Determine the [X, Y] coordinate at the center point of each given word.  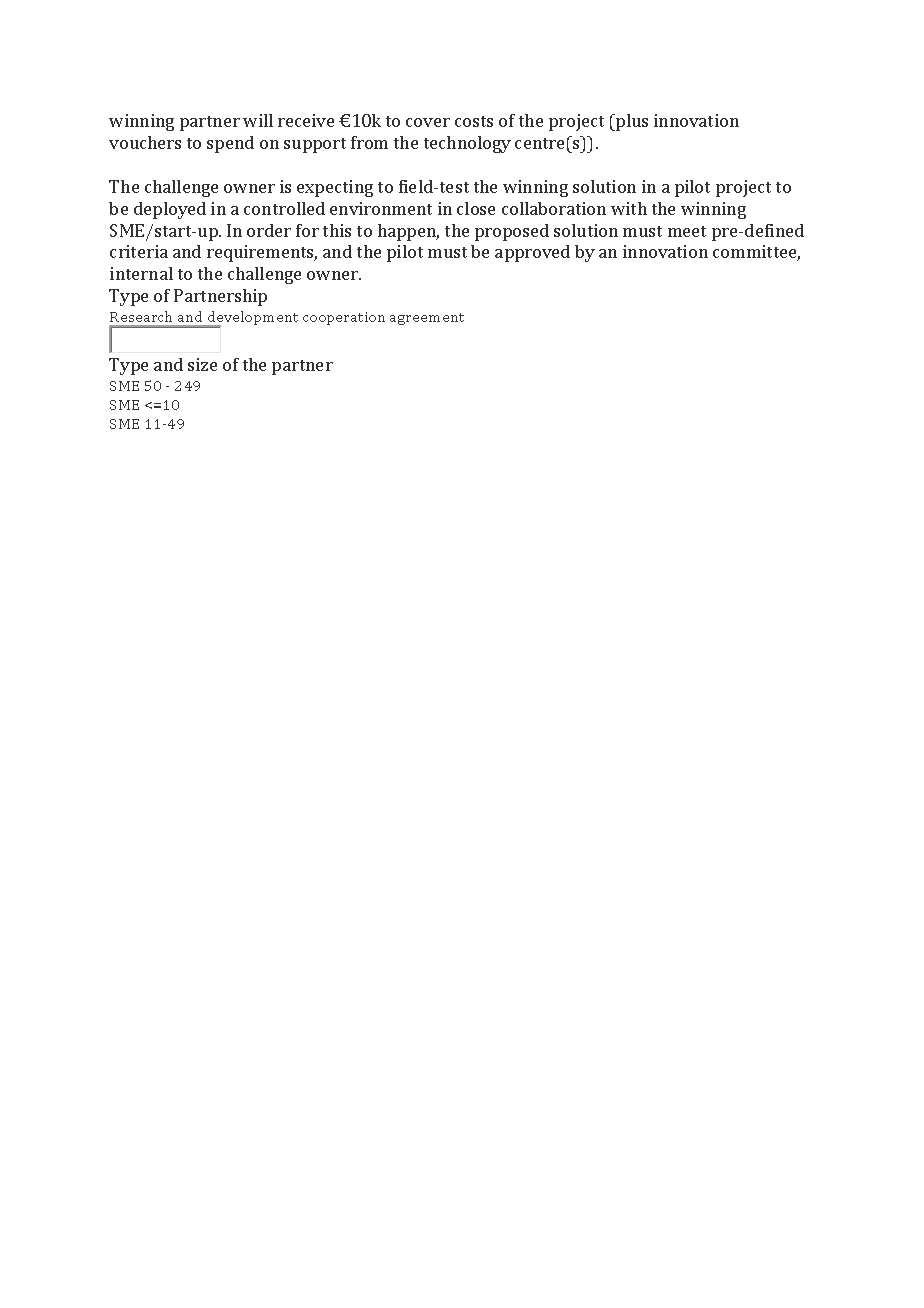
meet [687, 231]
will [258, 120]
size [202, 364]
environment [381, 208]
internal [141, 273]
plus [631, 122]
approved [532, 253]
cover [428, 122]
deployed [170, 210]
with [629, 208]
